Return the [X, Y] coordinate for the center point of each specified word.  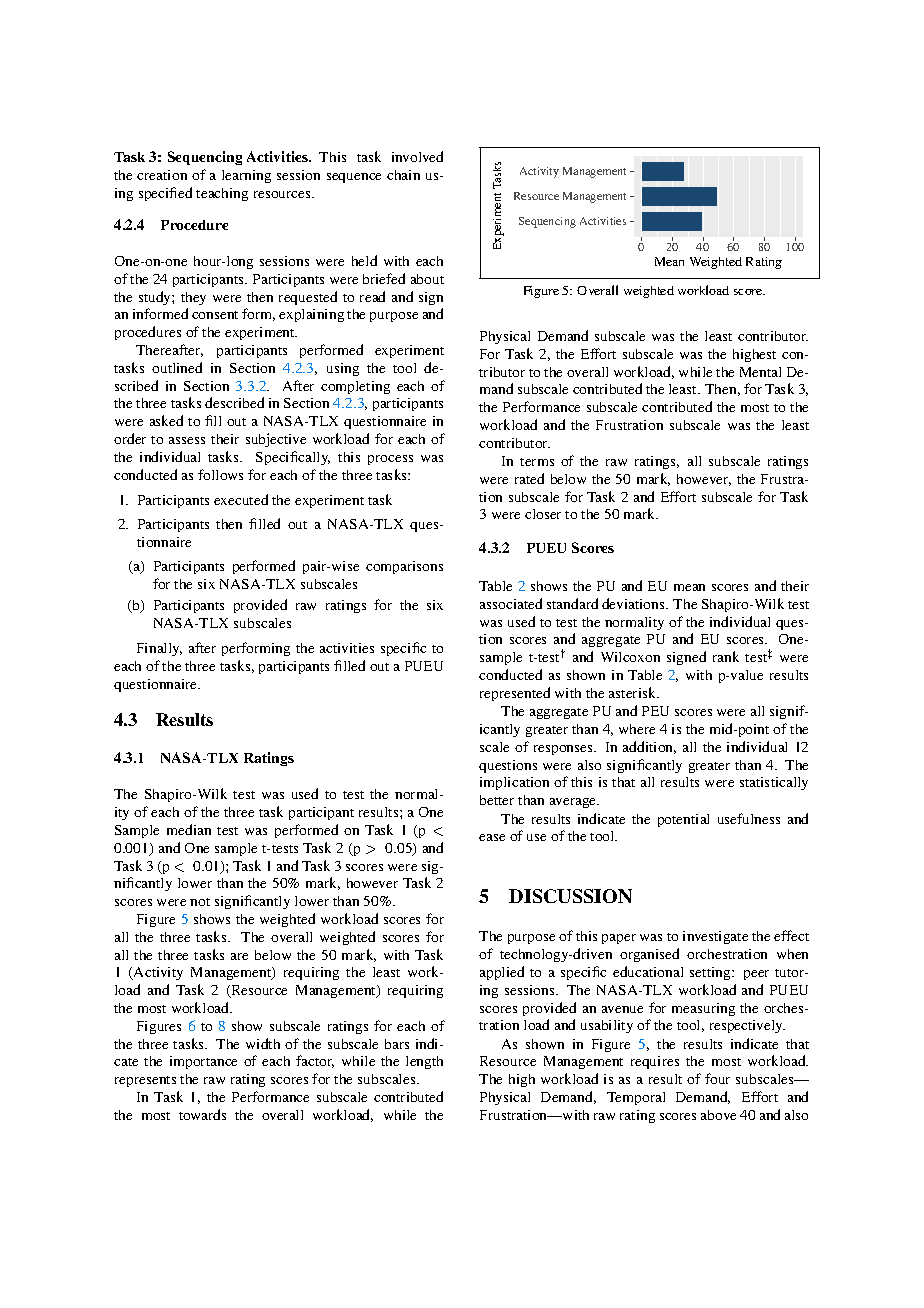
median [189, 829]
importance [203, 1062]
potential [683, 820]
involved [417, 156]
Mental [760, 372]
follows [220, 474]
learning [246, 176]
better [497, 800]
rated [529, 478]
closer [543, 514]
